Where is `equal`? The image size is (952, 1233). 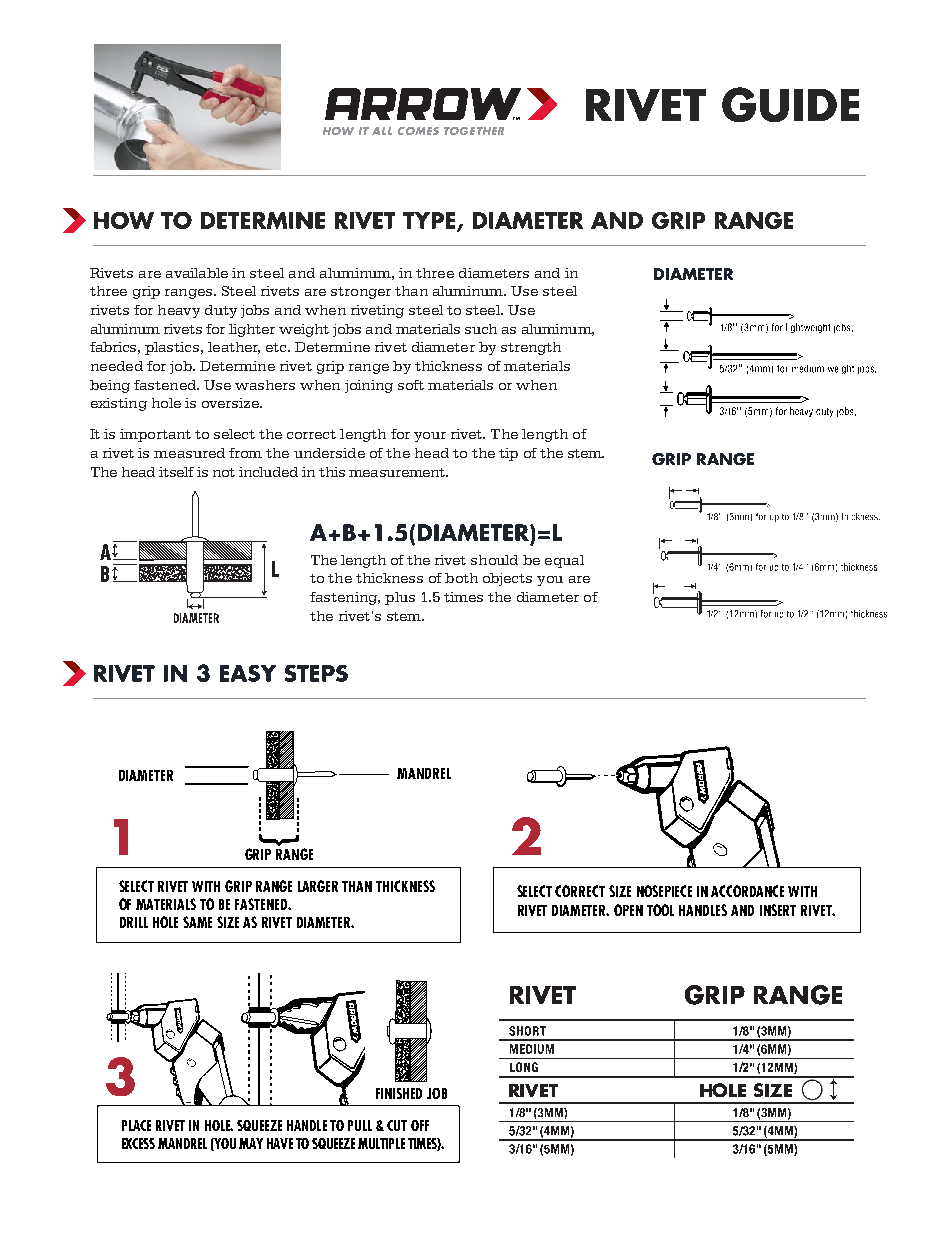 equal is located at coordinates (564, 561).
